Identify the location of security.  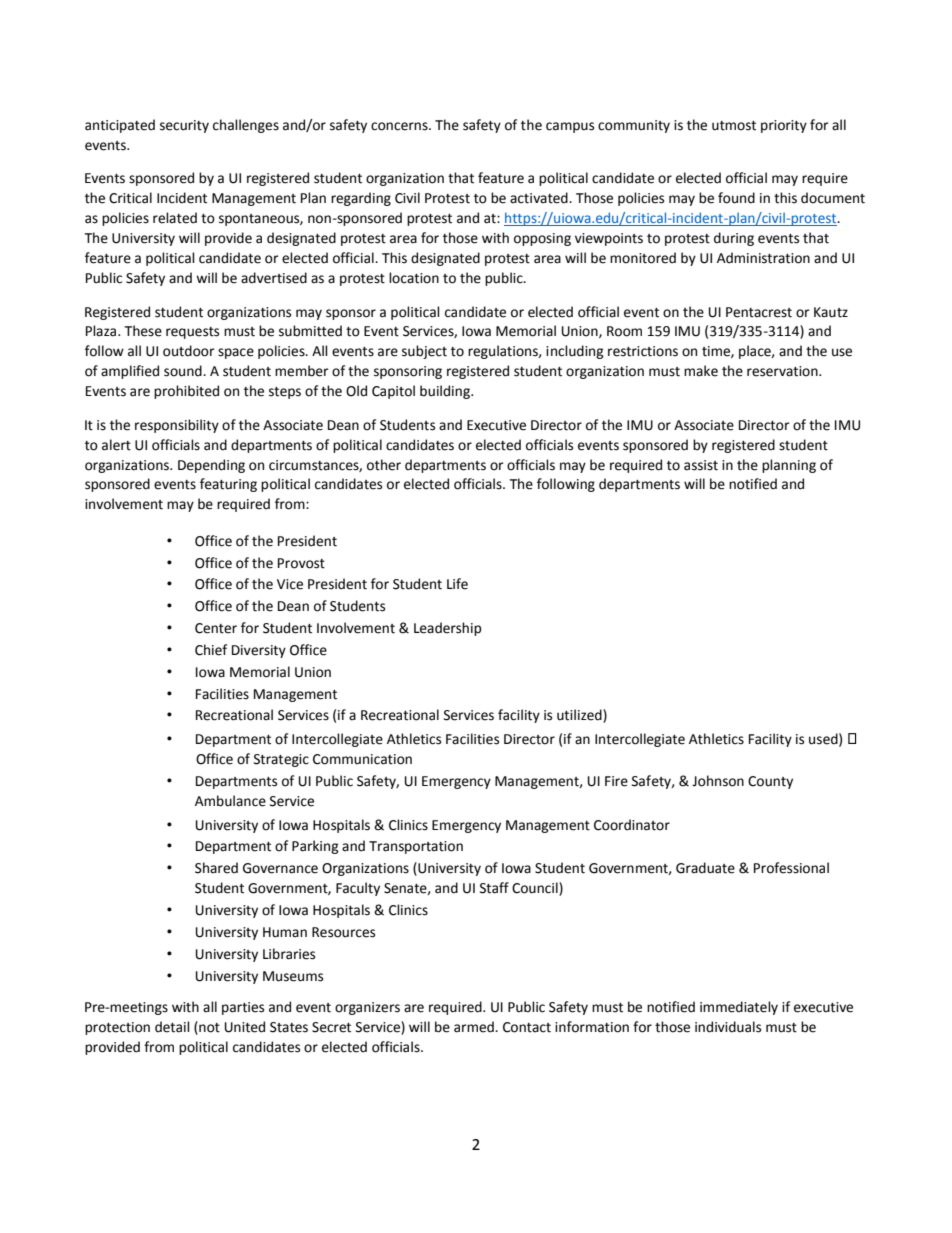
(184, 126).
